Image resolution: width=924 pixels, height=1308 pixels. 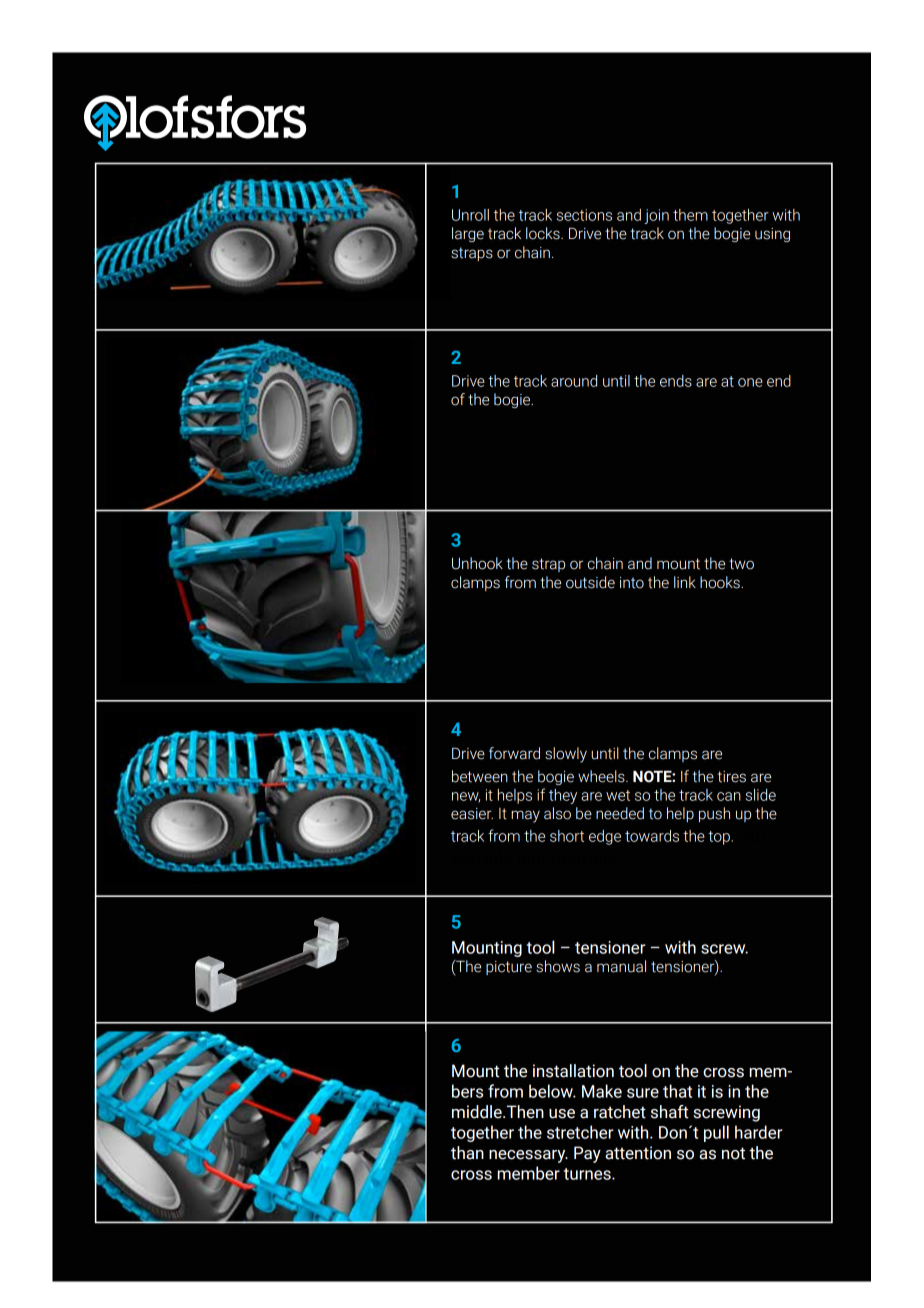 What do you see at coordinates (632, 583) in the screenshot?
I see `into` at bounding box center [632, 583].
